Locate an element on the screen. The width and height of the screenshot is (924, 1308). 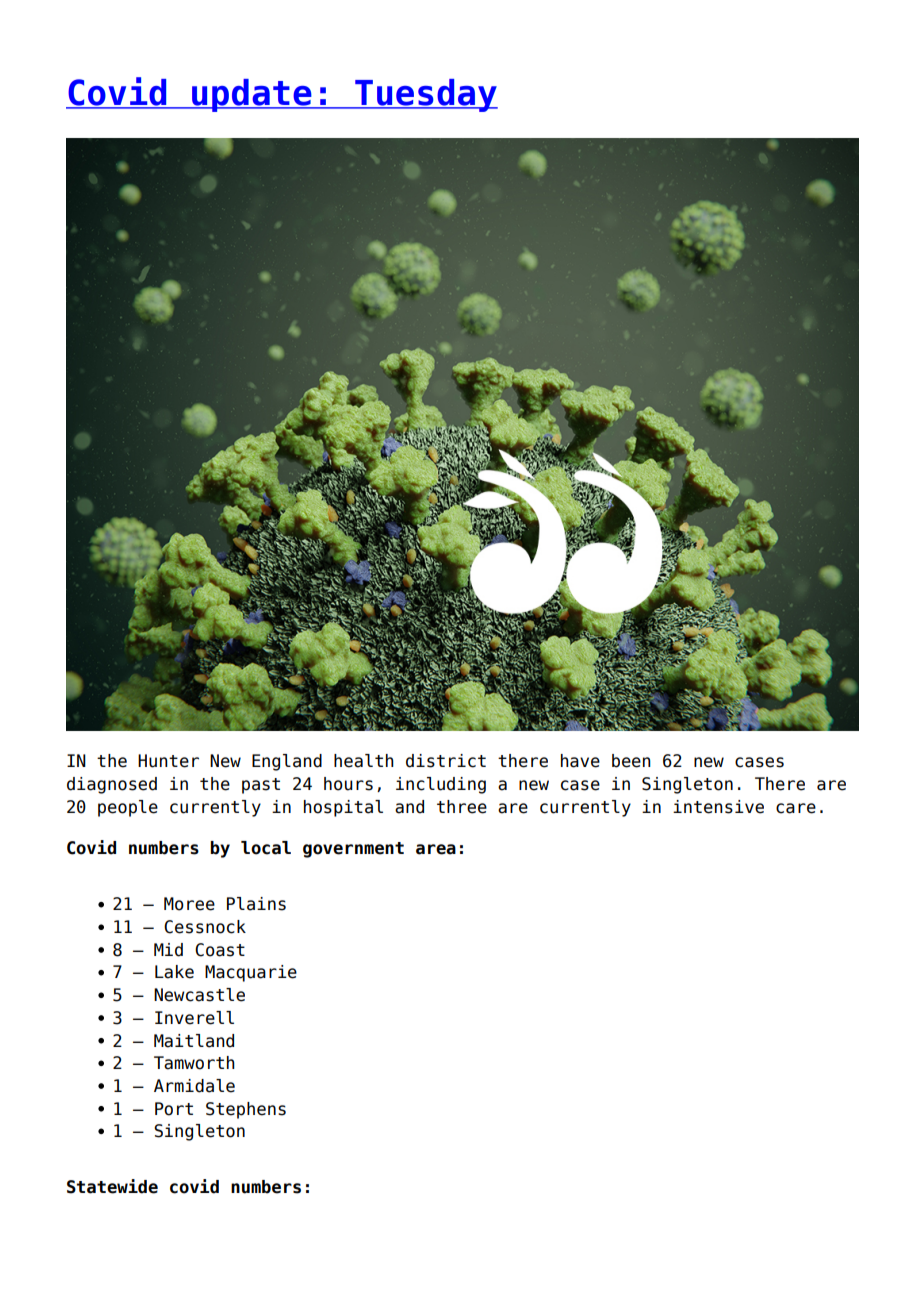
England is located at coordinates (287, 762).
